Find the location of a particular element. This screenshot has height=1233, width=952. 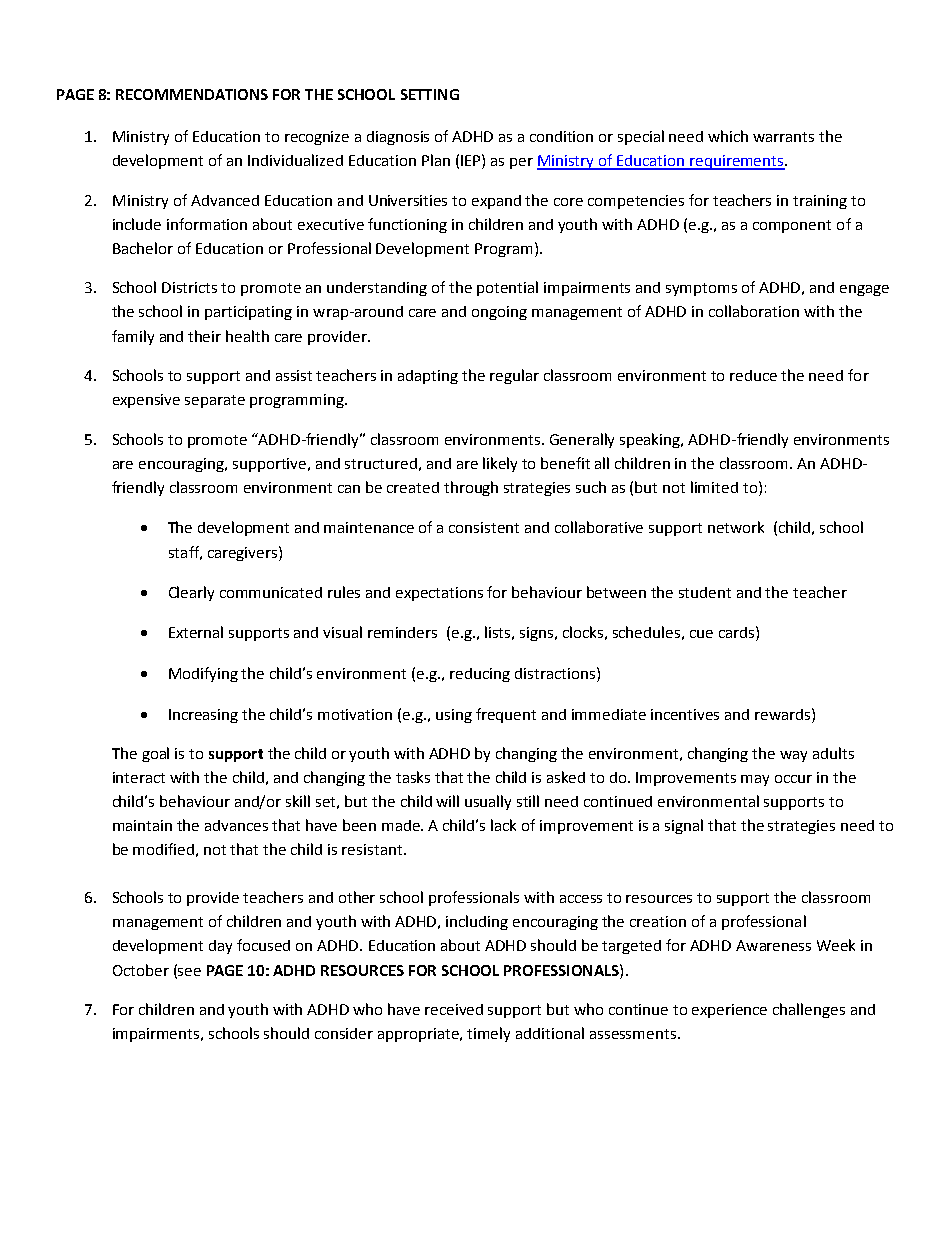

rewards is located at coordinates (784, 714).
